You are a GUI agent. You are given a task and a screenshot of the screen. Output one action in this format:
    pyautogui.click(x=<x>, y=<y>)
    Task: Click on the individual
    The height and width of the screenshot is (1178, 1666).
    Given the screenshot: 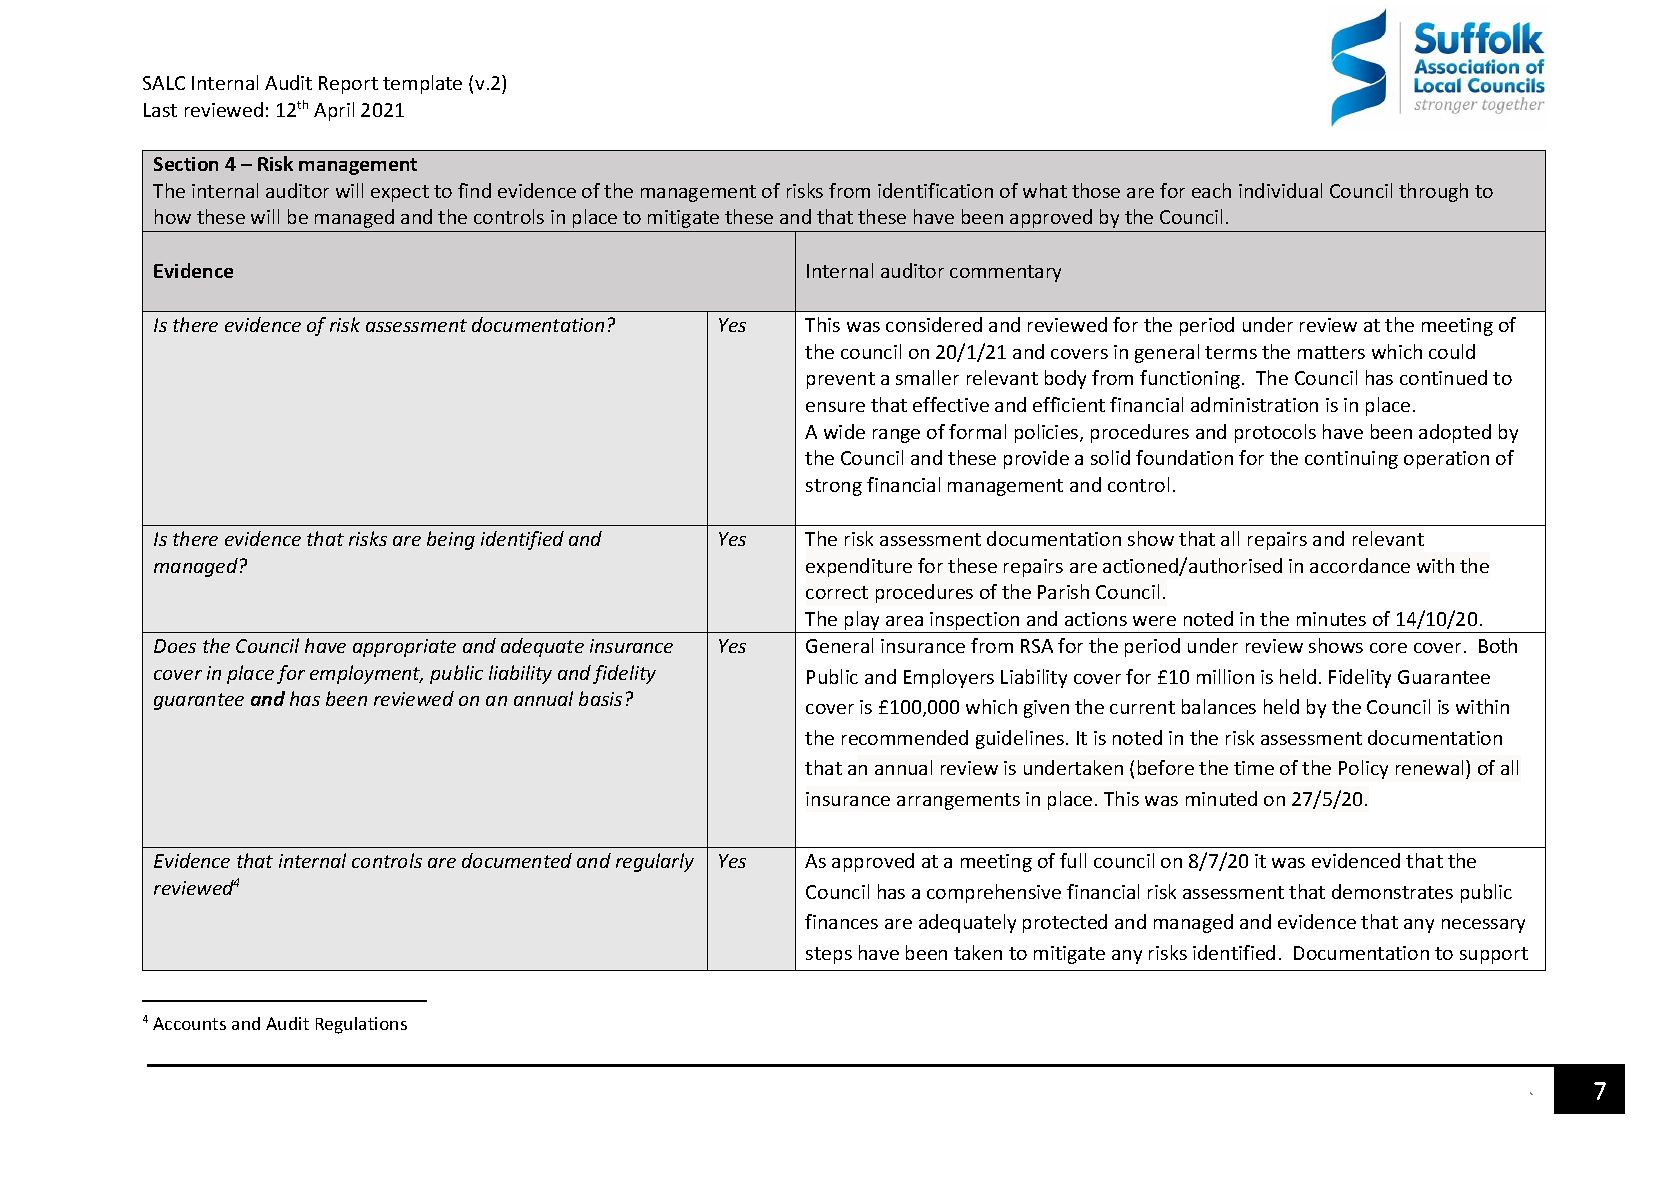 What is the action you would take?
    pyautogui.click(x=1280, y=190)
